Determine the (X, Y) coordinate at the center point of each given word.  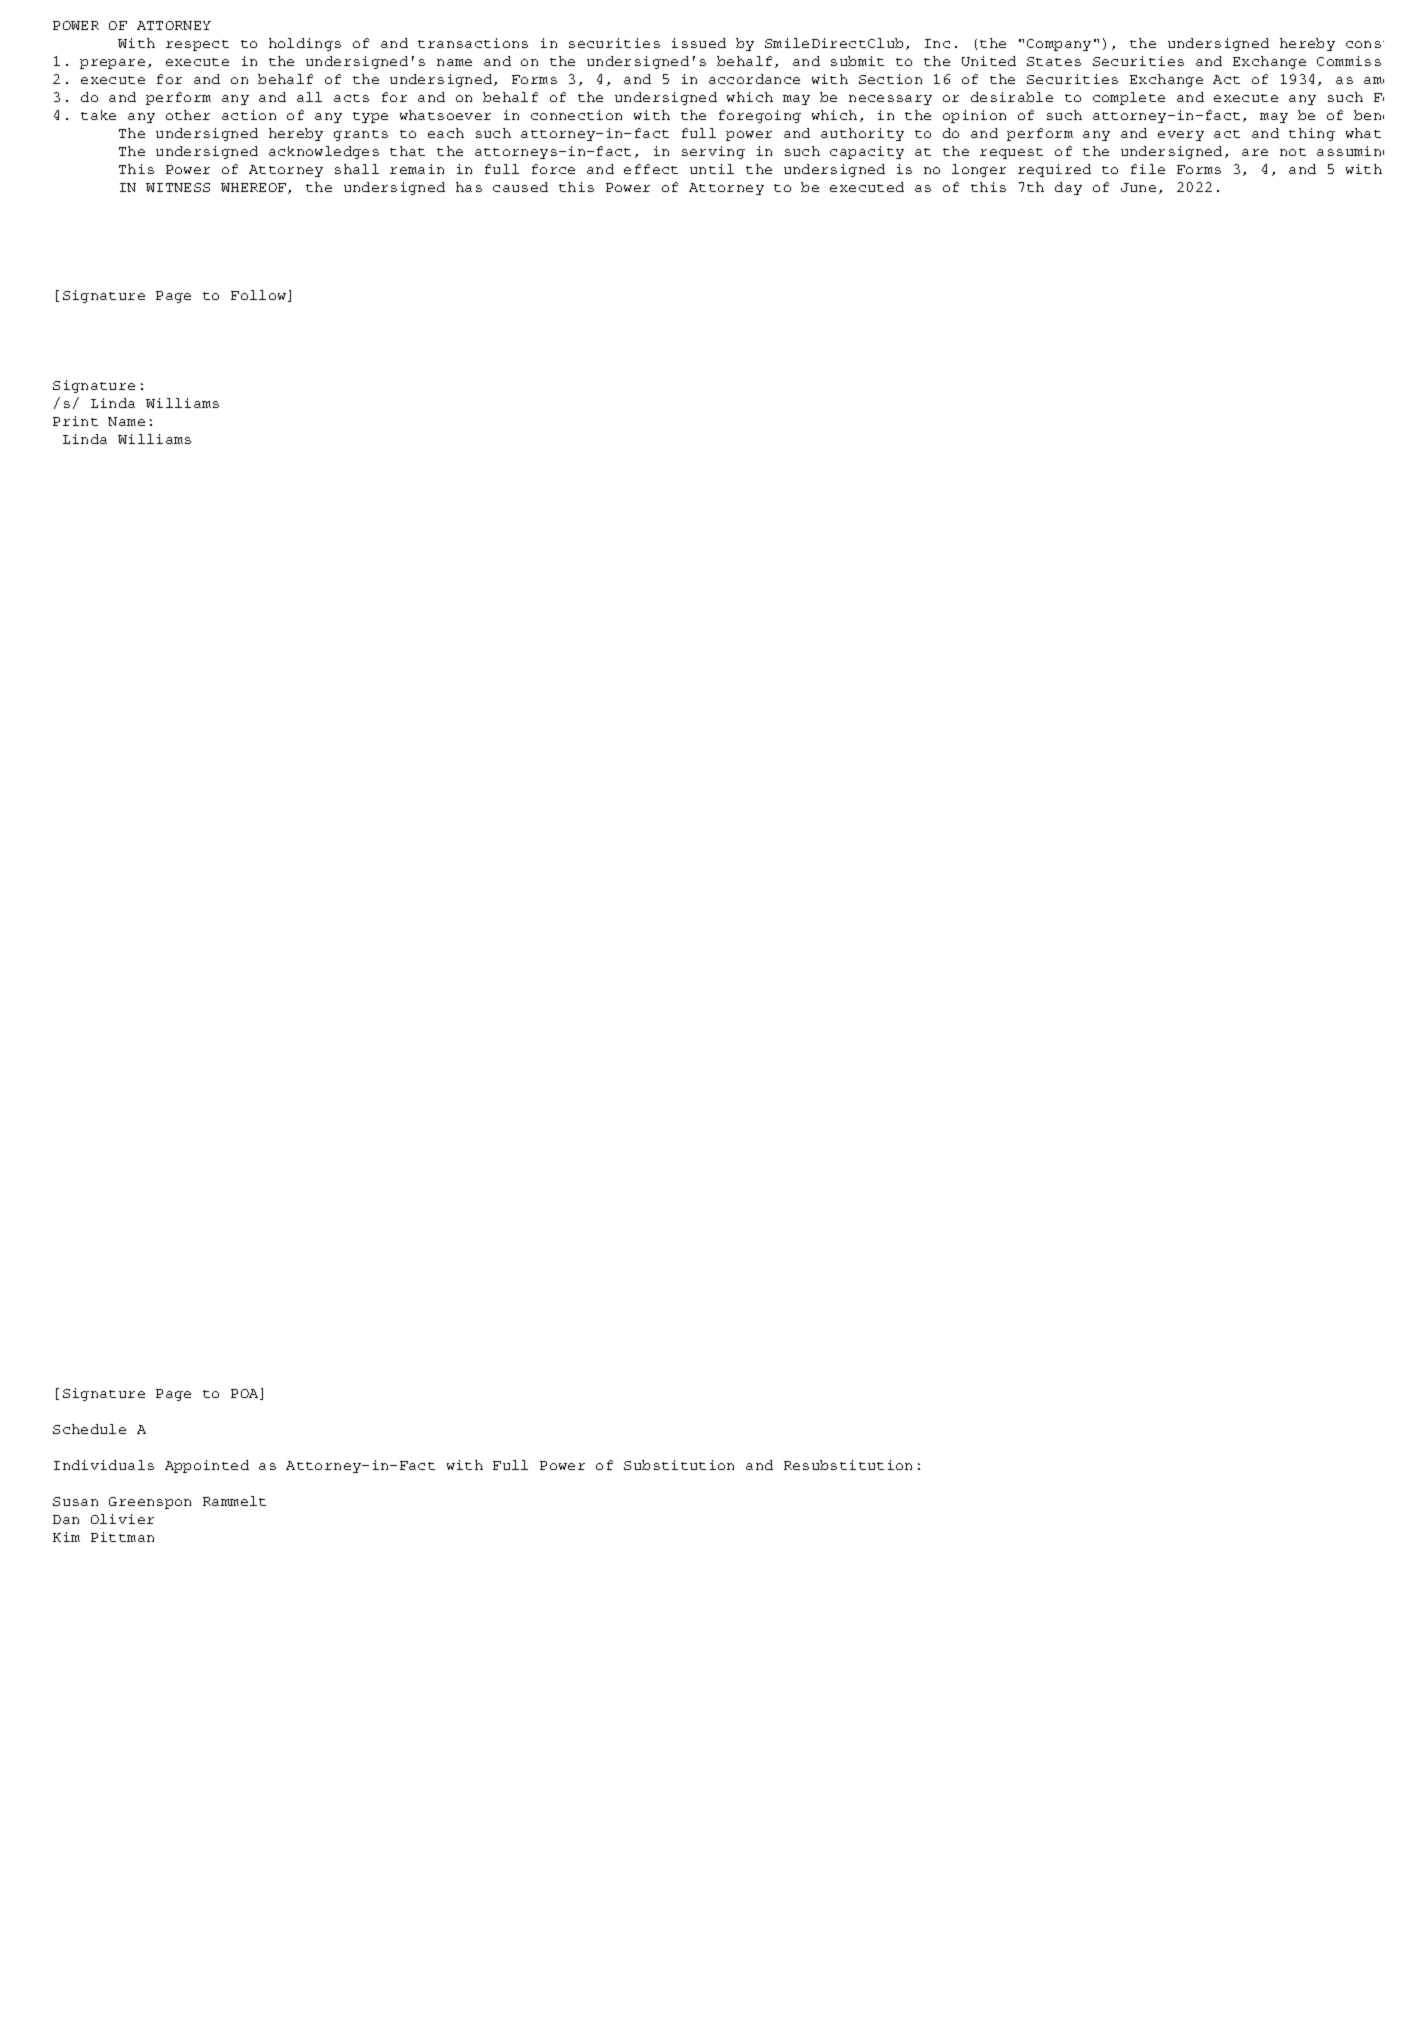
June (1138, 187)
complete (1129, 98)
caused (520, 187)
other (188, 115)
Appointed (207, 1466)
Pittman (122, 1537)
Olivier (122, 1519)
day (1068, 188)
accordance (754, 79)
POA (246, 1394)
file (1148, 169)
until (712, 169)
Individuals (104, 1465)
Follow (260, 296)
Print (75, 421)
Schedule (89, 1429)
